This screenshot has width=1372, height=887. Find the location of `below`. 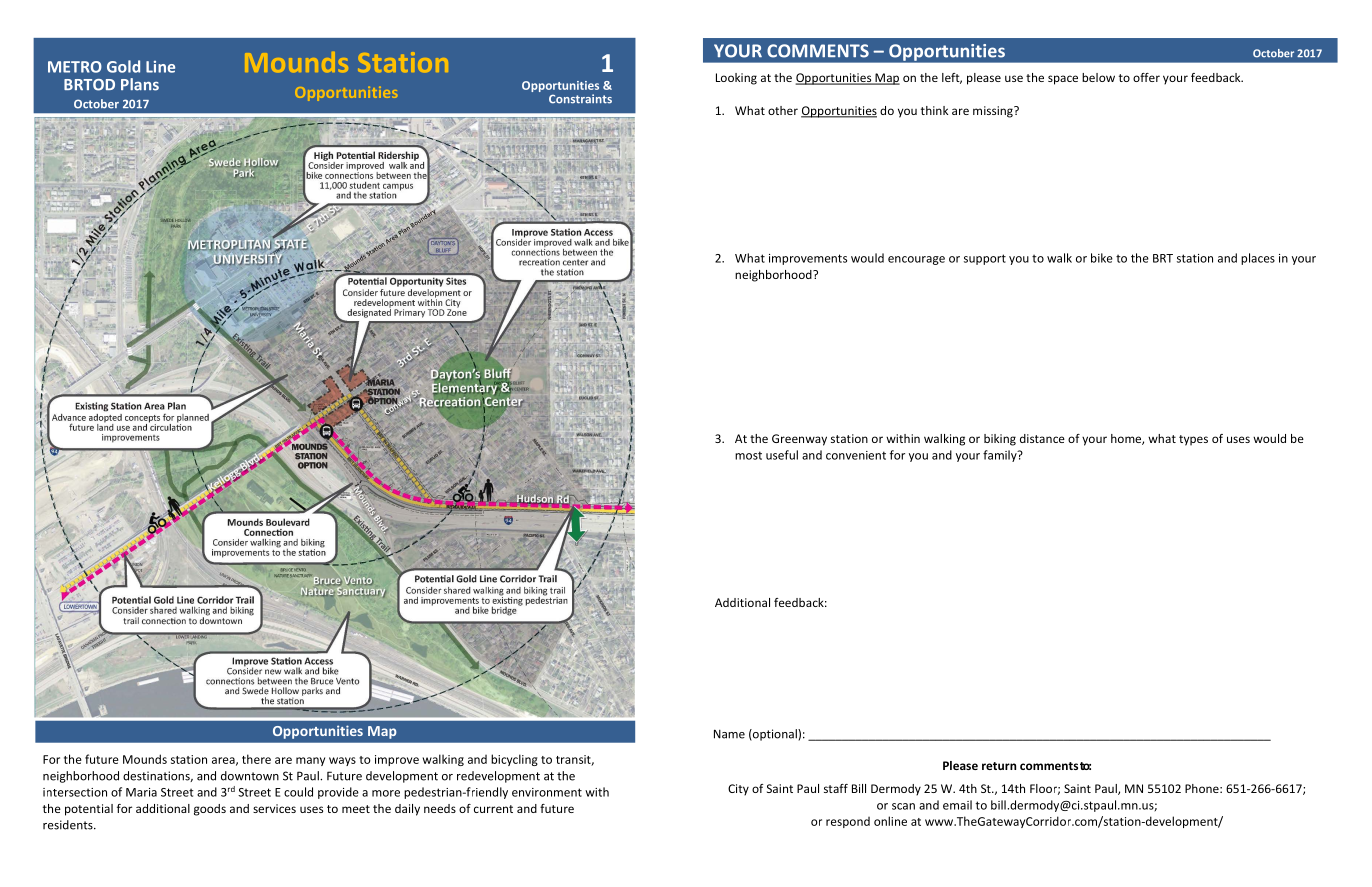

below is located at coordinates (1098, 77).
